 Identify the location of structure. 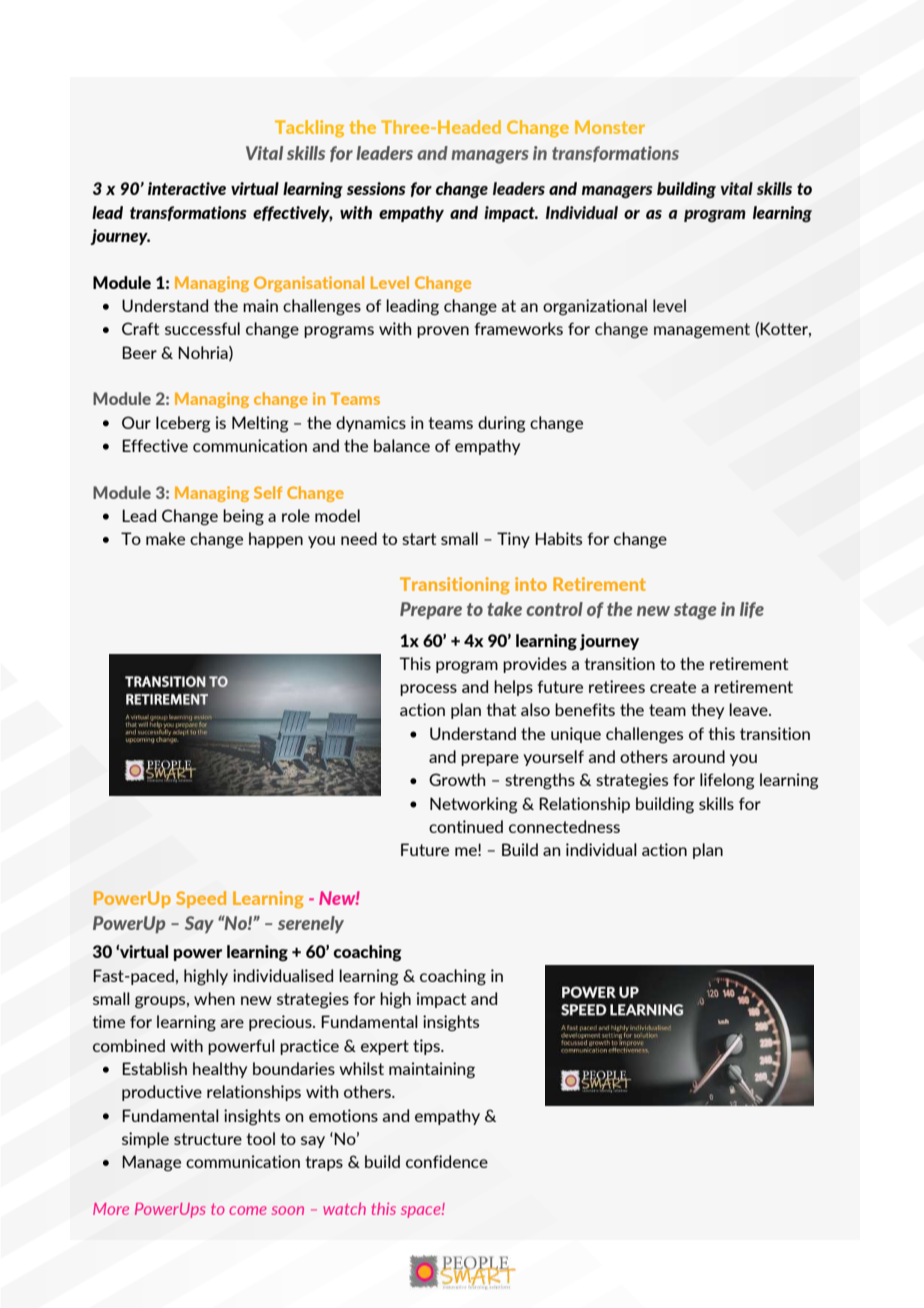
(208, 1139).
